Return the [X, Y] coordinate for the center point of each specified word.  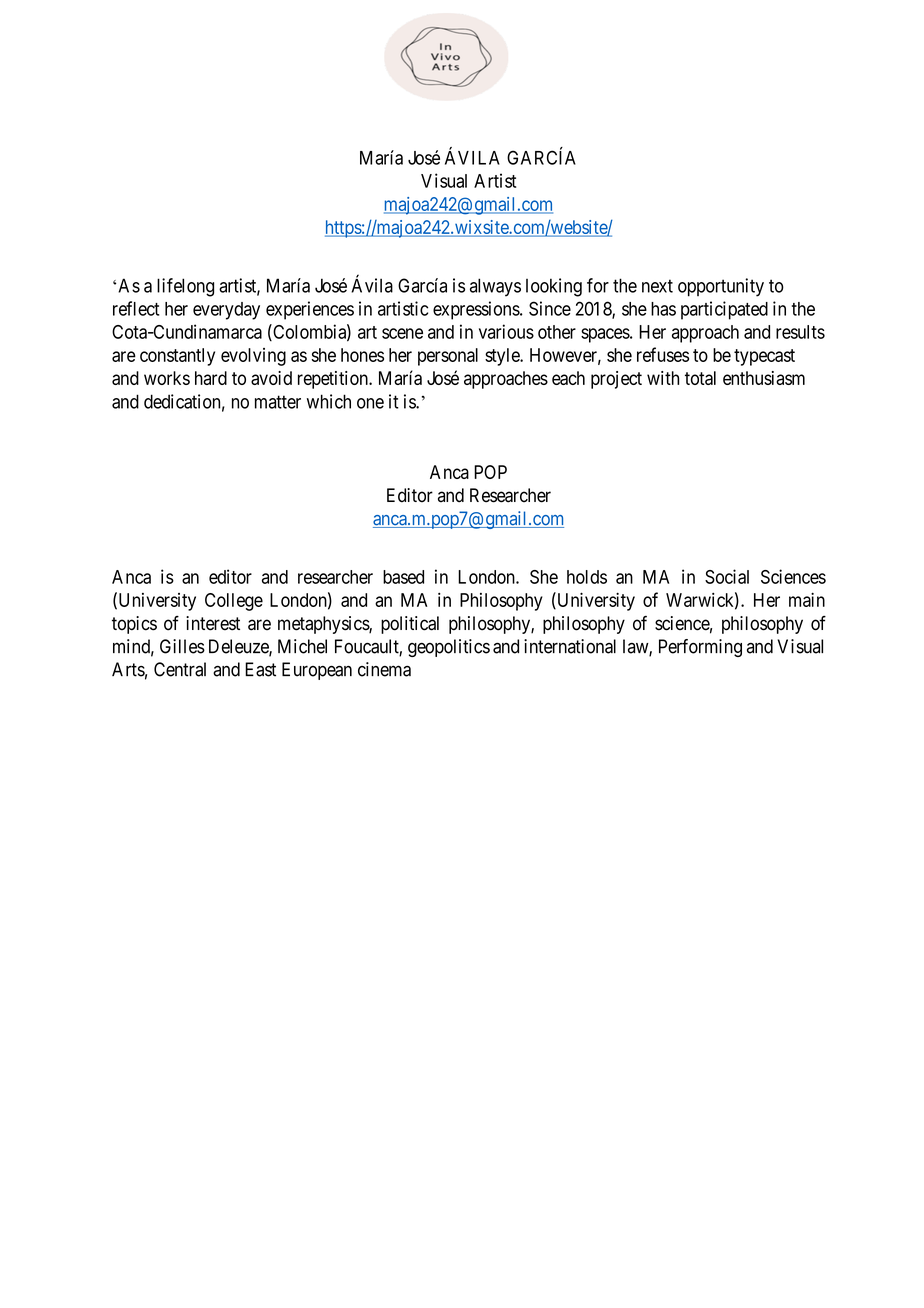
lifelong [185, 287]
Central [180, 669]
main [807, 599]
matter [278, 402]
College [234, 602]
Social [727, 576]
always [495, 287]
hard [211, 378]
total [700, 378]
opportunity [721, 287]
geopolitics [449, 648]
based [403, 577]
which [329, 401]
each [568, 378]
